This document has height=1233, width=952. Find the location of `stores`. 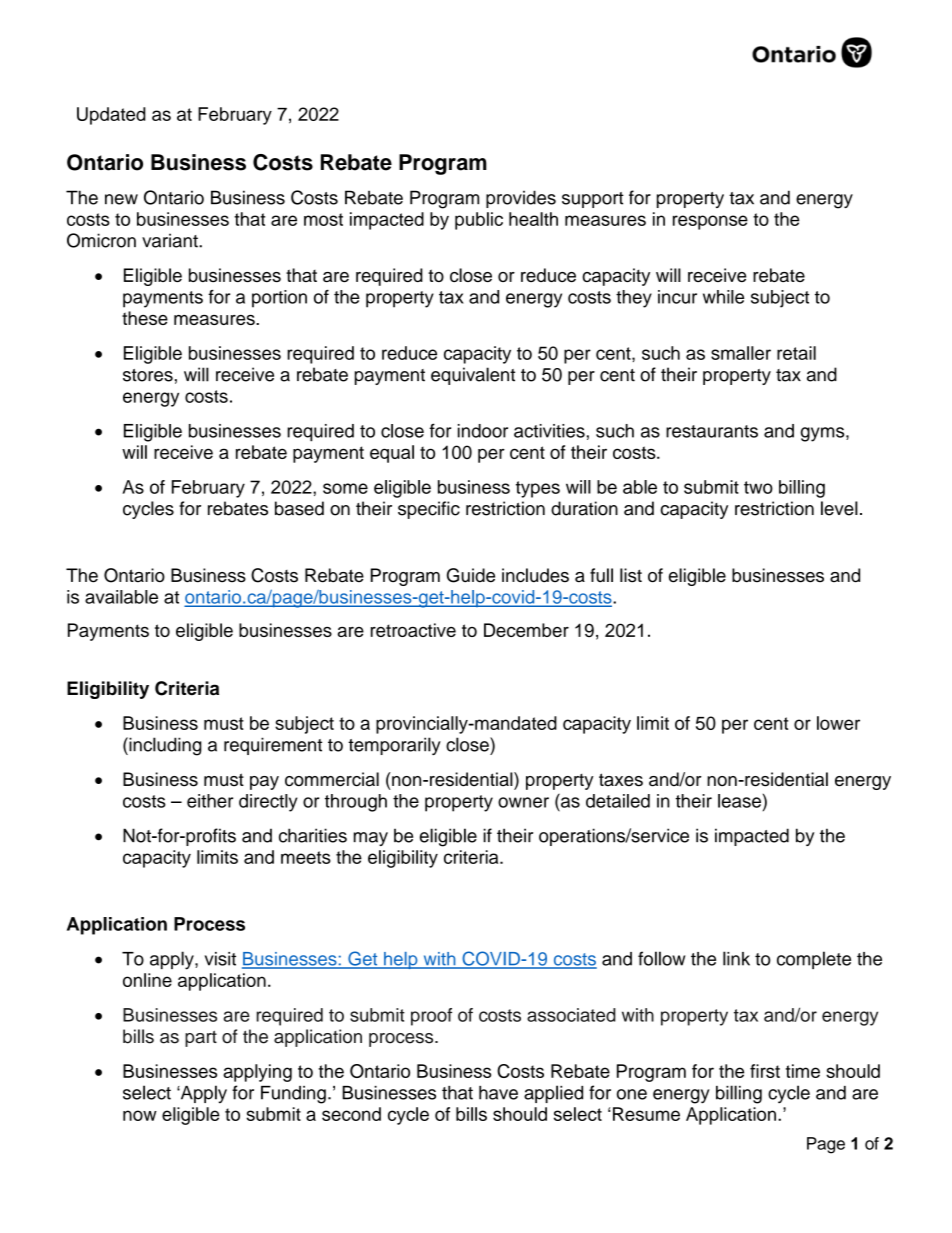

stores is located at coordinates (148, 375).
